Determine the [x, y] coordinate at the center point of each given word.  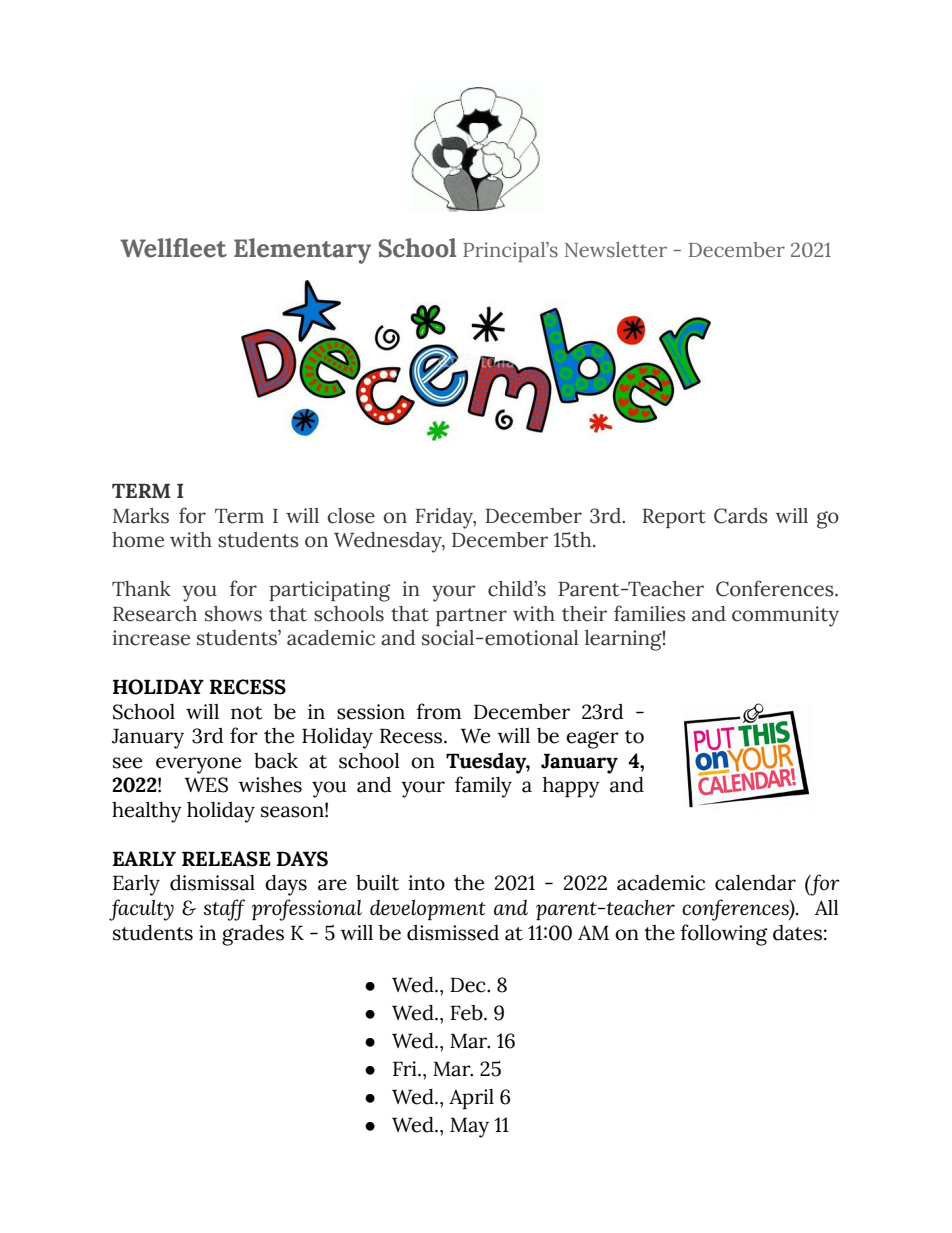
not [247, 713]
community [785, 616]
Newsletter [616, 250]
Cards [741, 516]
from [438, 711]
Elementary [302, 251]
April [471, 1099]
